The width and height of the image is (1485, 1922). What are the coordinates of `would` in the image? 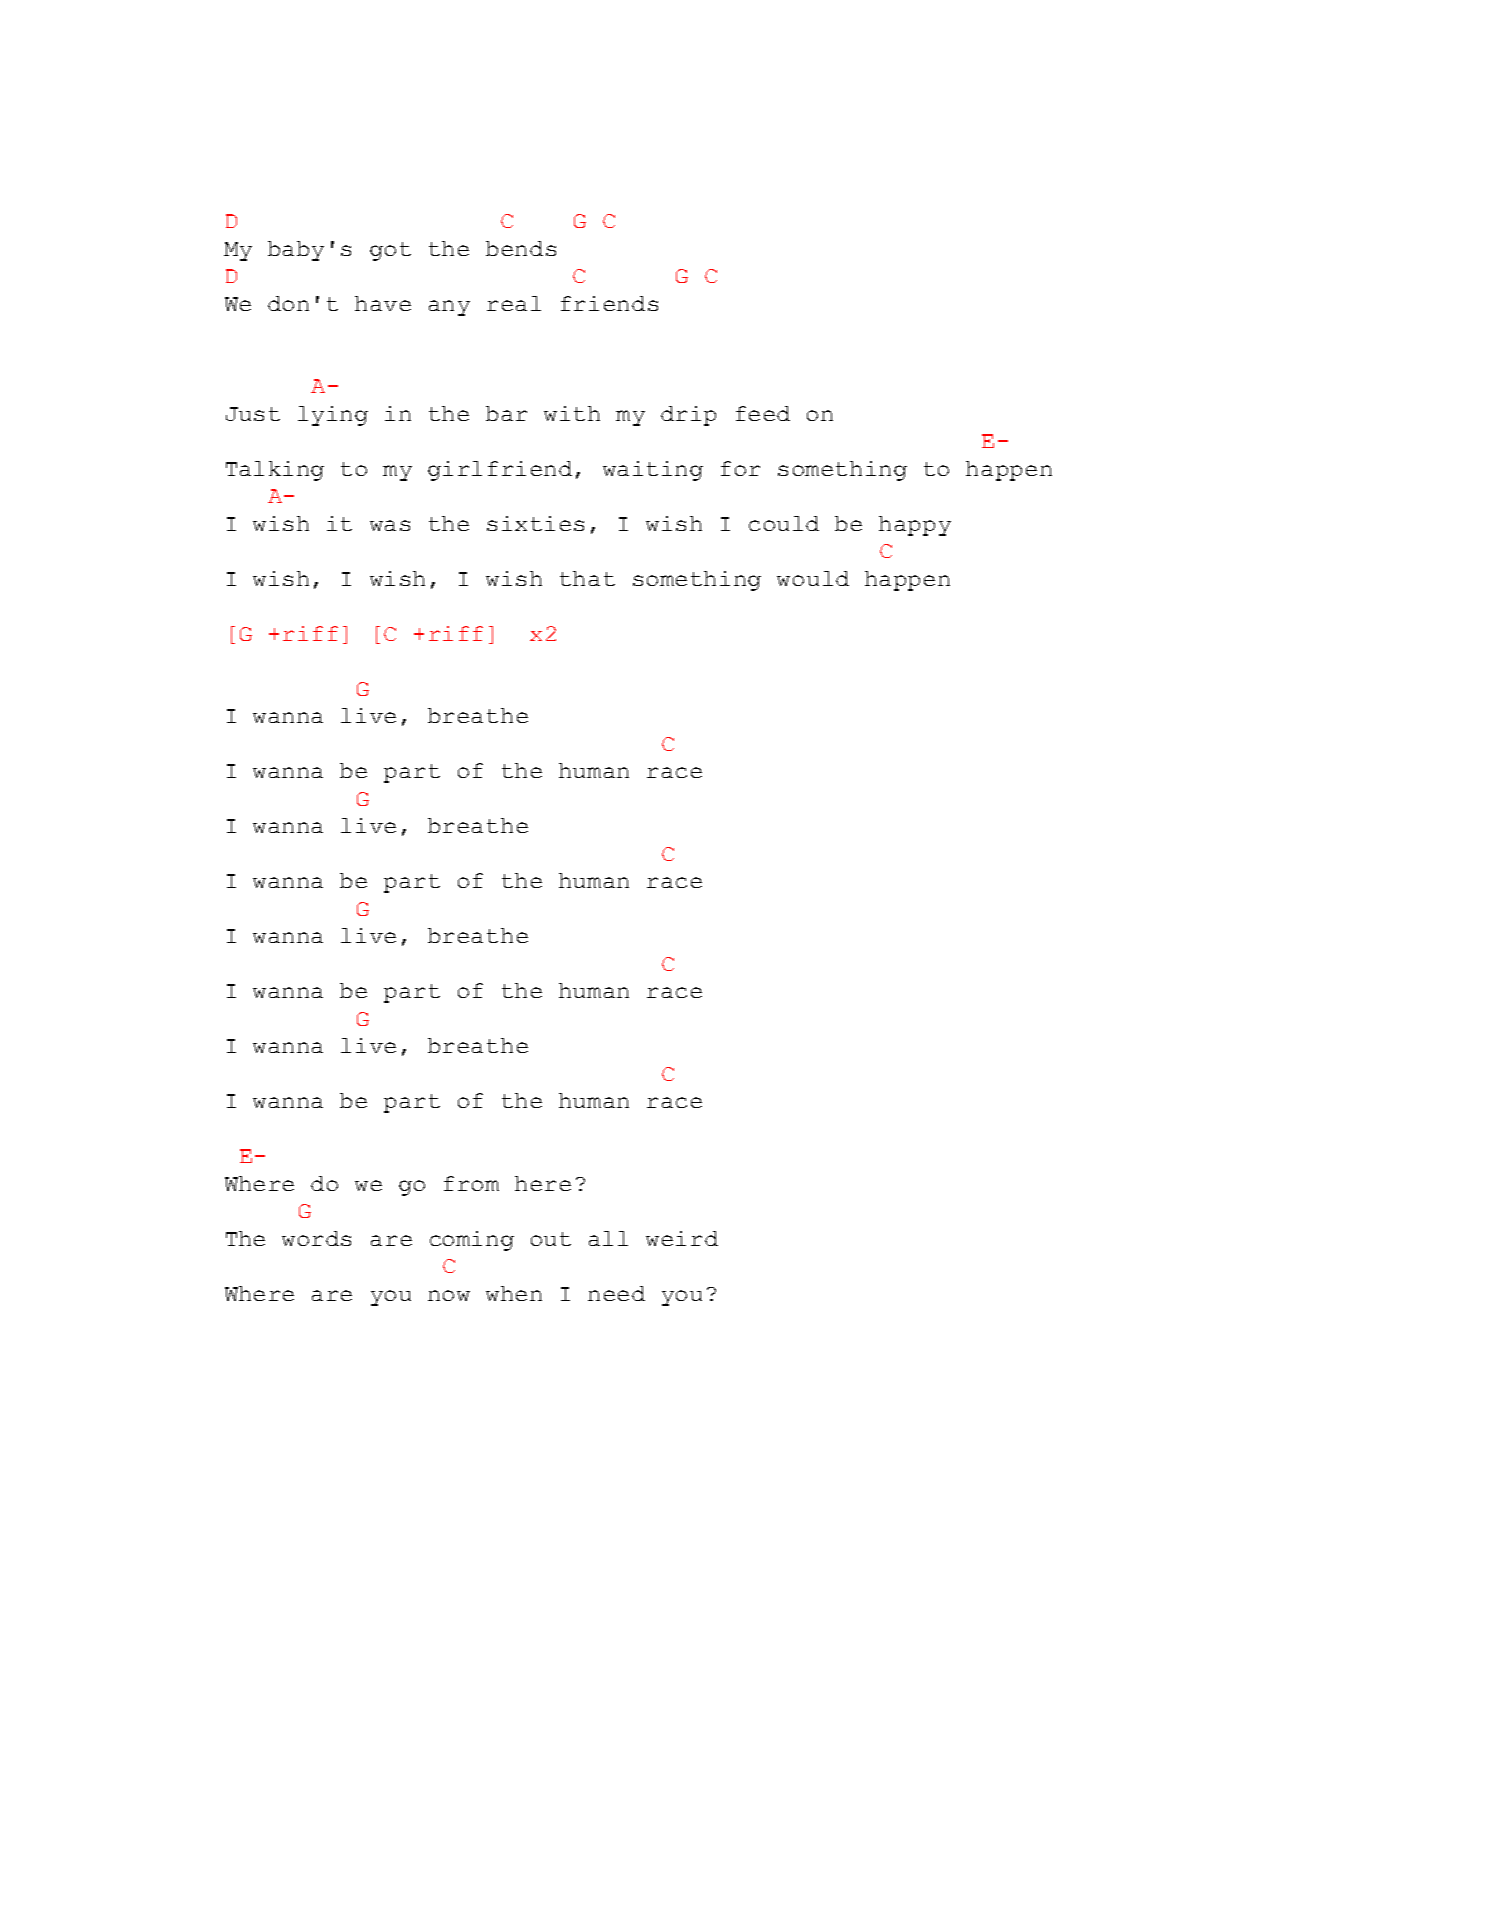 It's located at (813, 578).
